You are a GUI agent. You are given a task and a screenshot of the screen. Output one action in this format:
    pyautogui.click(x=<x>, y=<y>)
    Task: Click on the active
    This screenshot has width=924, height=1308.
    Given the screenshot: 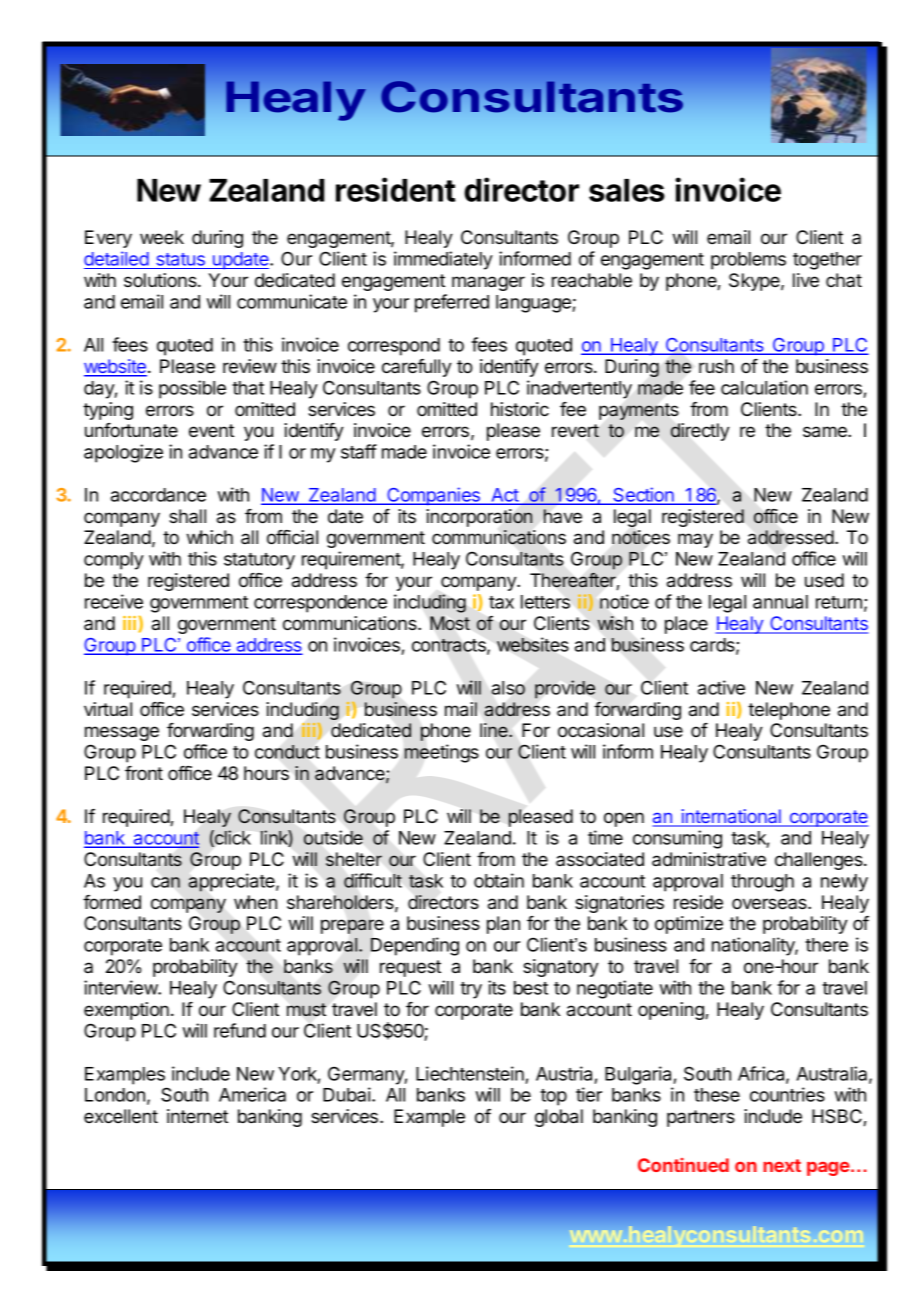 What is the action you would take?
    pyautogui.click(x=721, y=687)
